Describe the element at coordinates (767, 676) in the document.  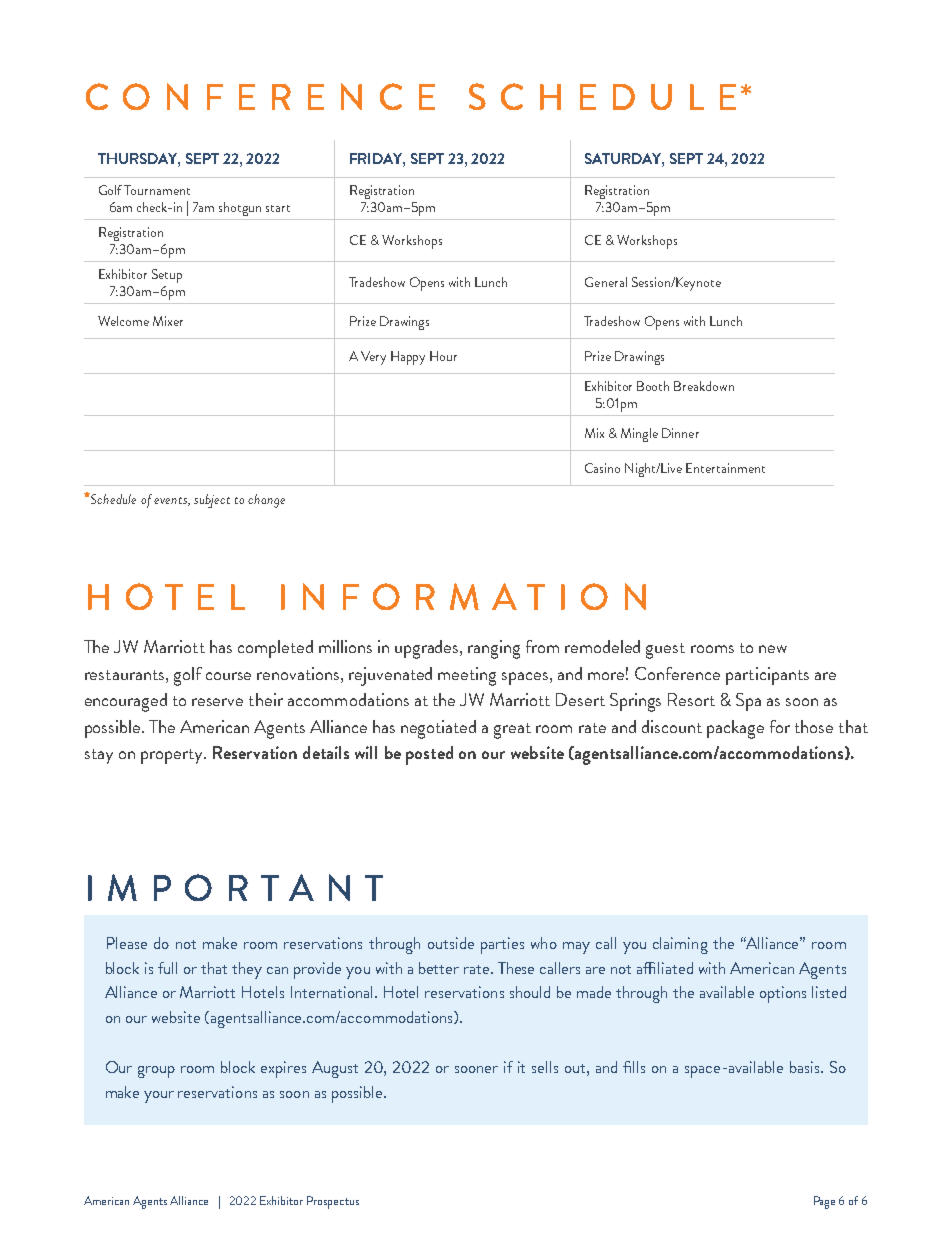
I see `participants` at that location.
